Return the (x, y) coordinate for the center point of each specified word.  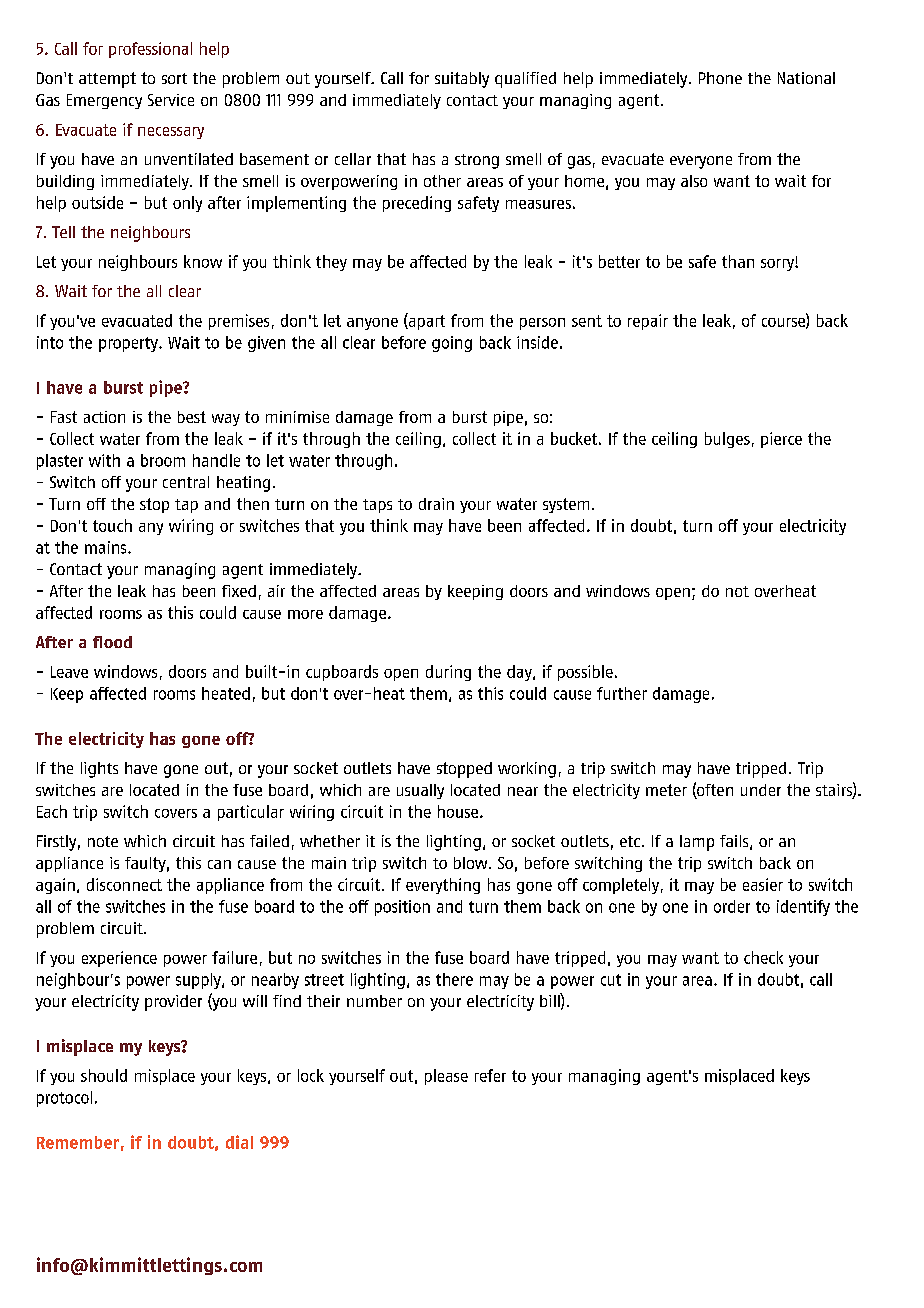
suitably (462, 80)
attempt (107, 80)
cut (611, 980)
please (446, 1077)
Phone (720, 78)
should (104, 1075)
